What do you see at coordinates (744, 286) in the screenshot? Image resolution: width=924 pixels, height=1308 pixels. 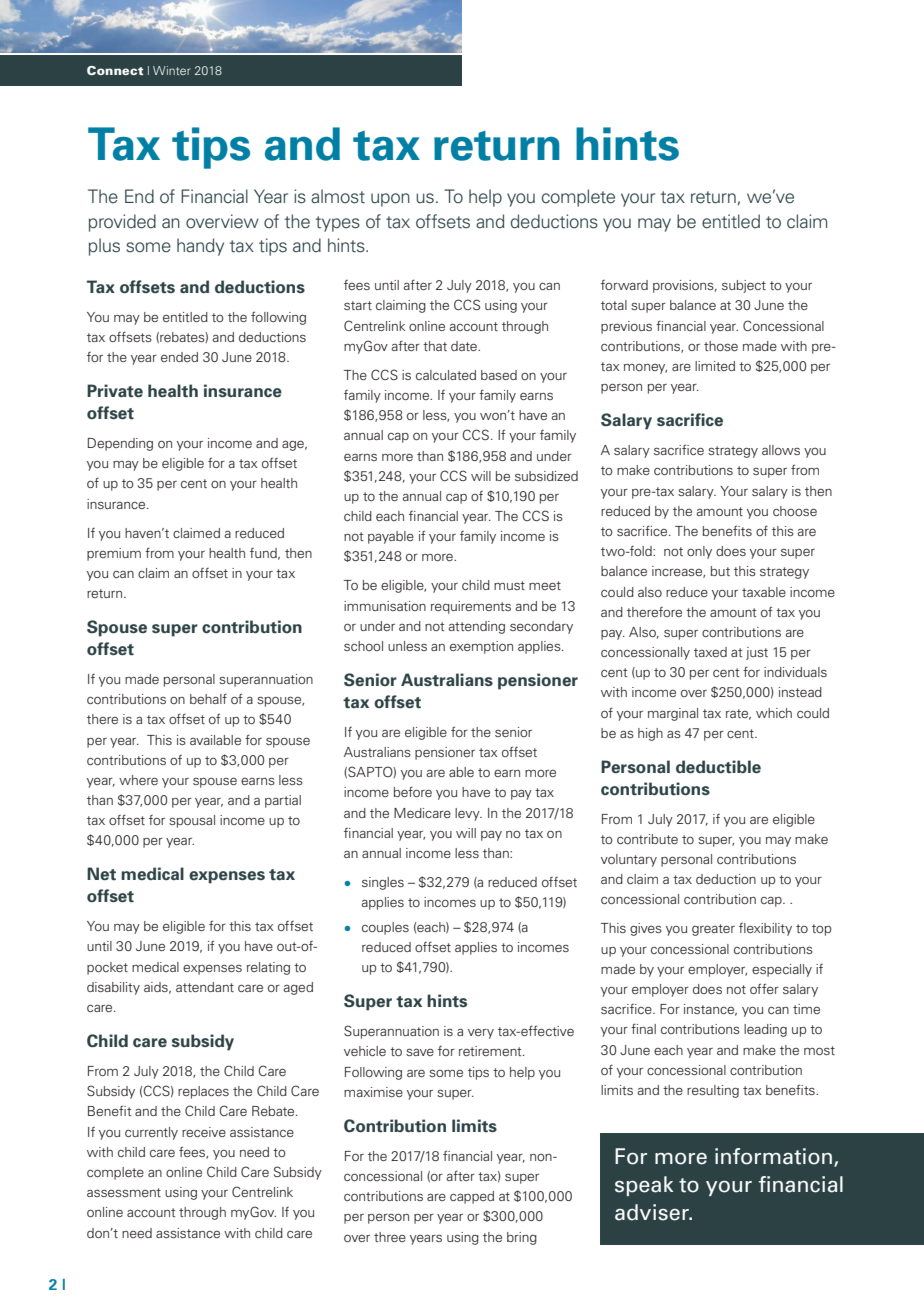 I see `subject` at bounding box center [744, 286].
